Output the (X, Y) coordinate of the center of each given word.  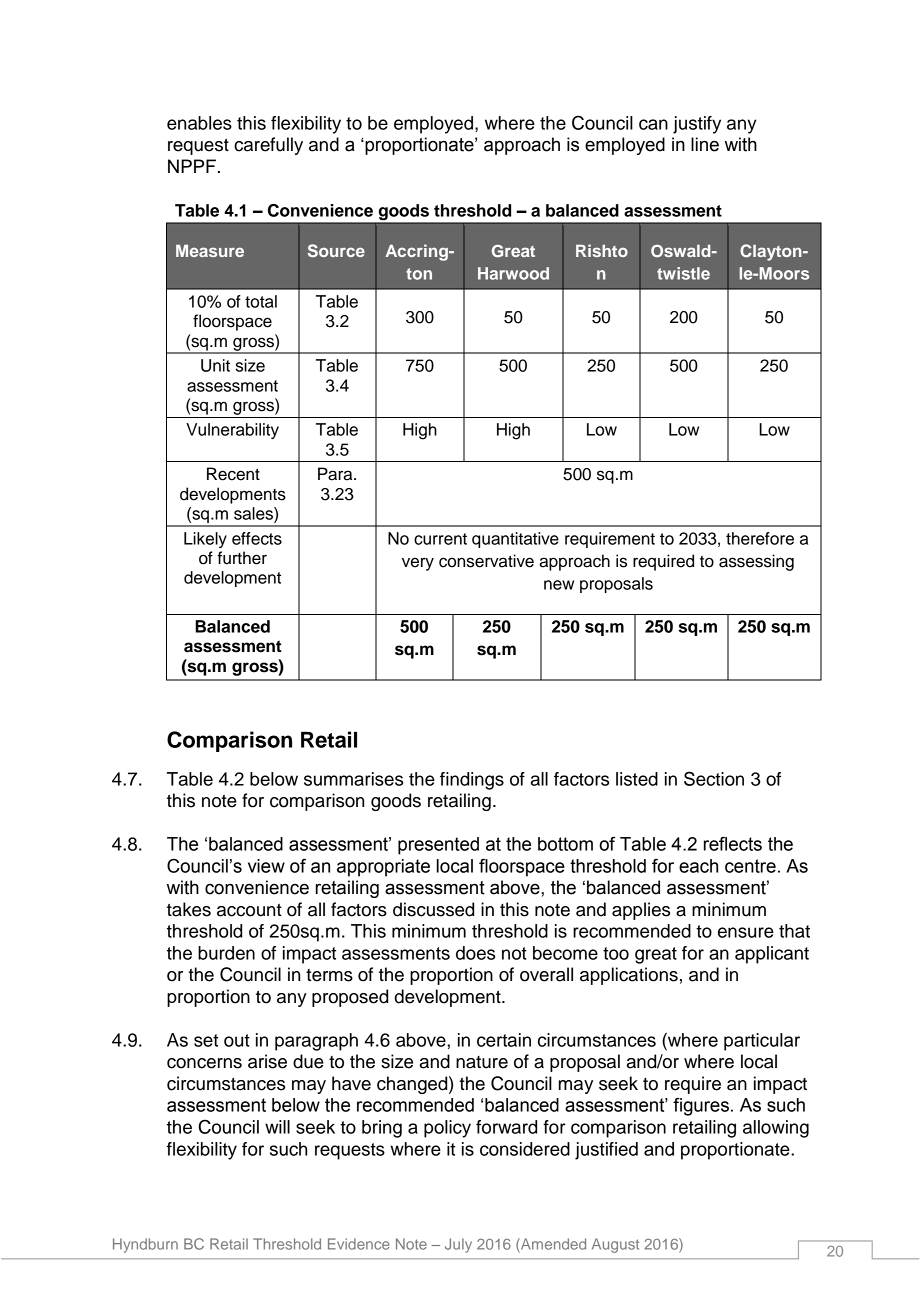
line (705, 144)
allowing (776, 1129)
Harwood (513, 273)
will (277, 1127)
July (458, 1245)
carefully (268, 146)
